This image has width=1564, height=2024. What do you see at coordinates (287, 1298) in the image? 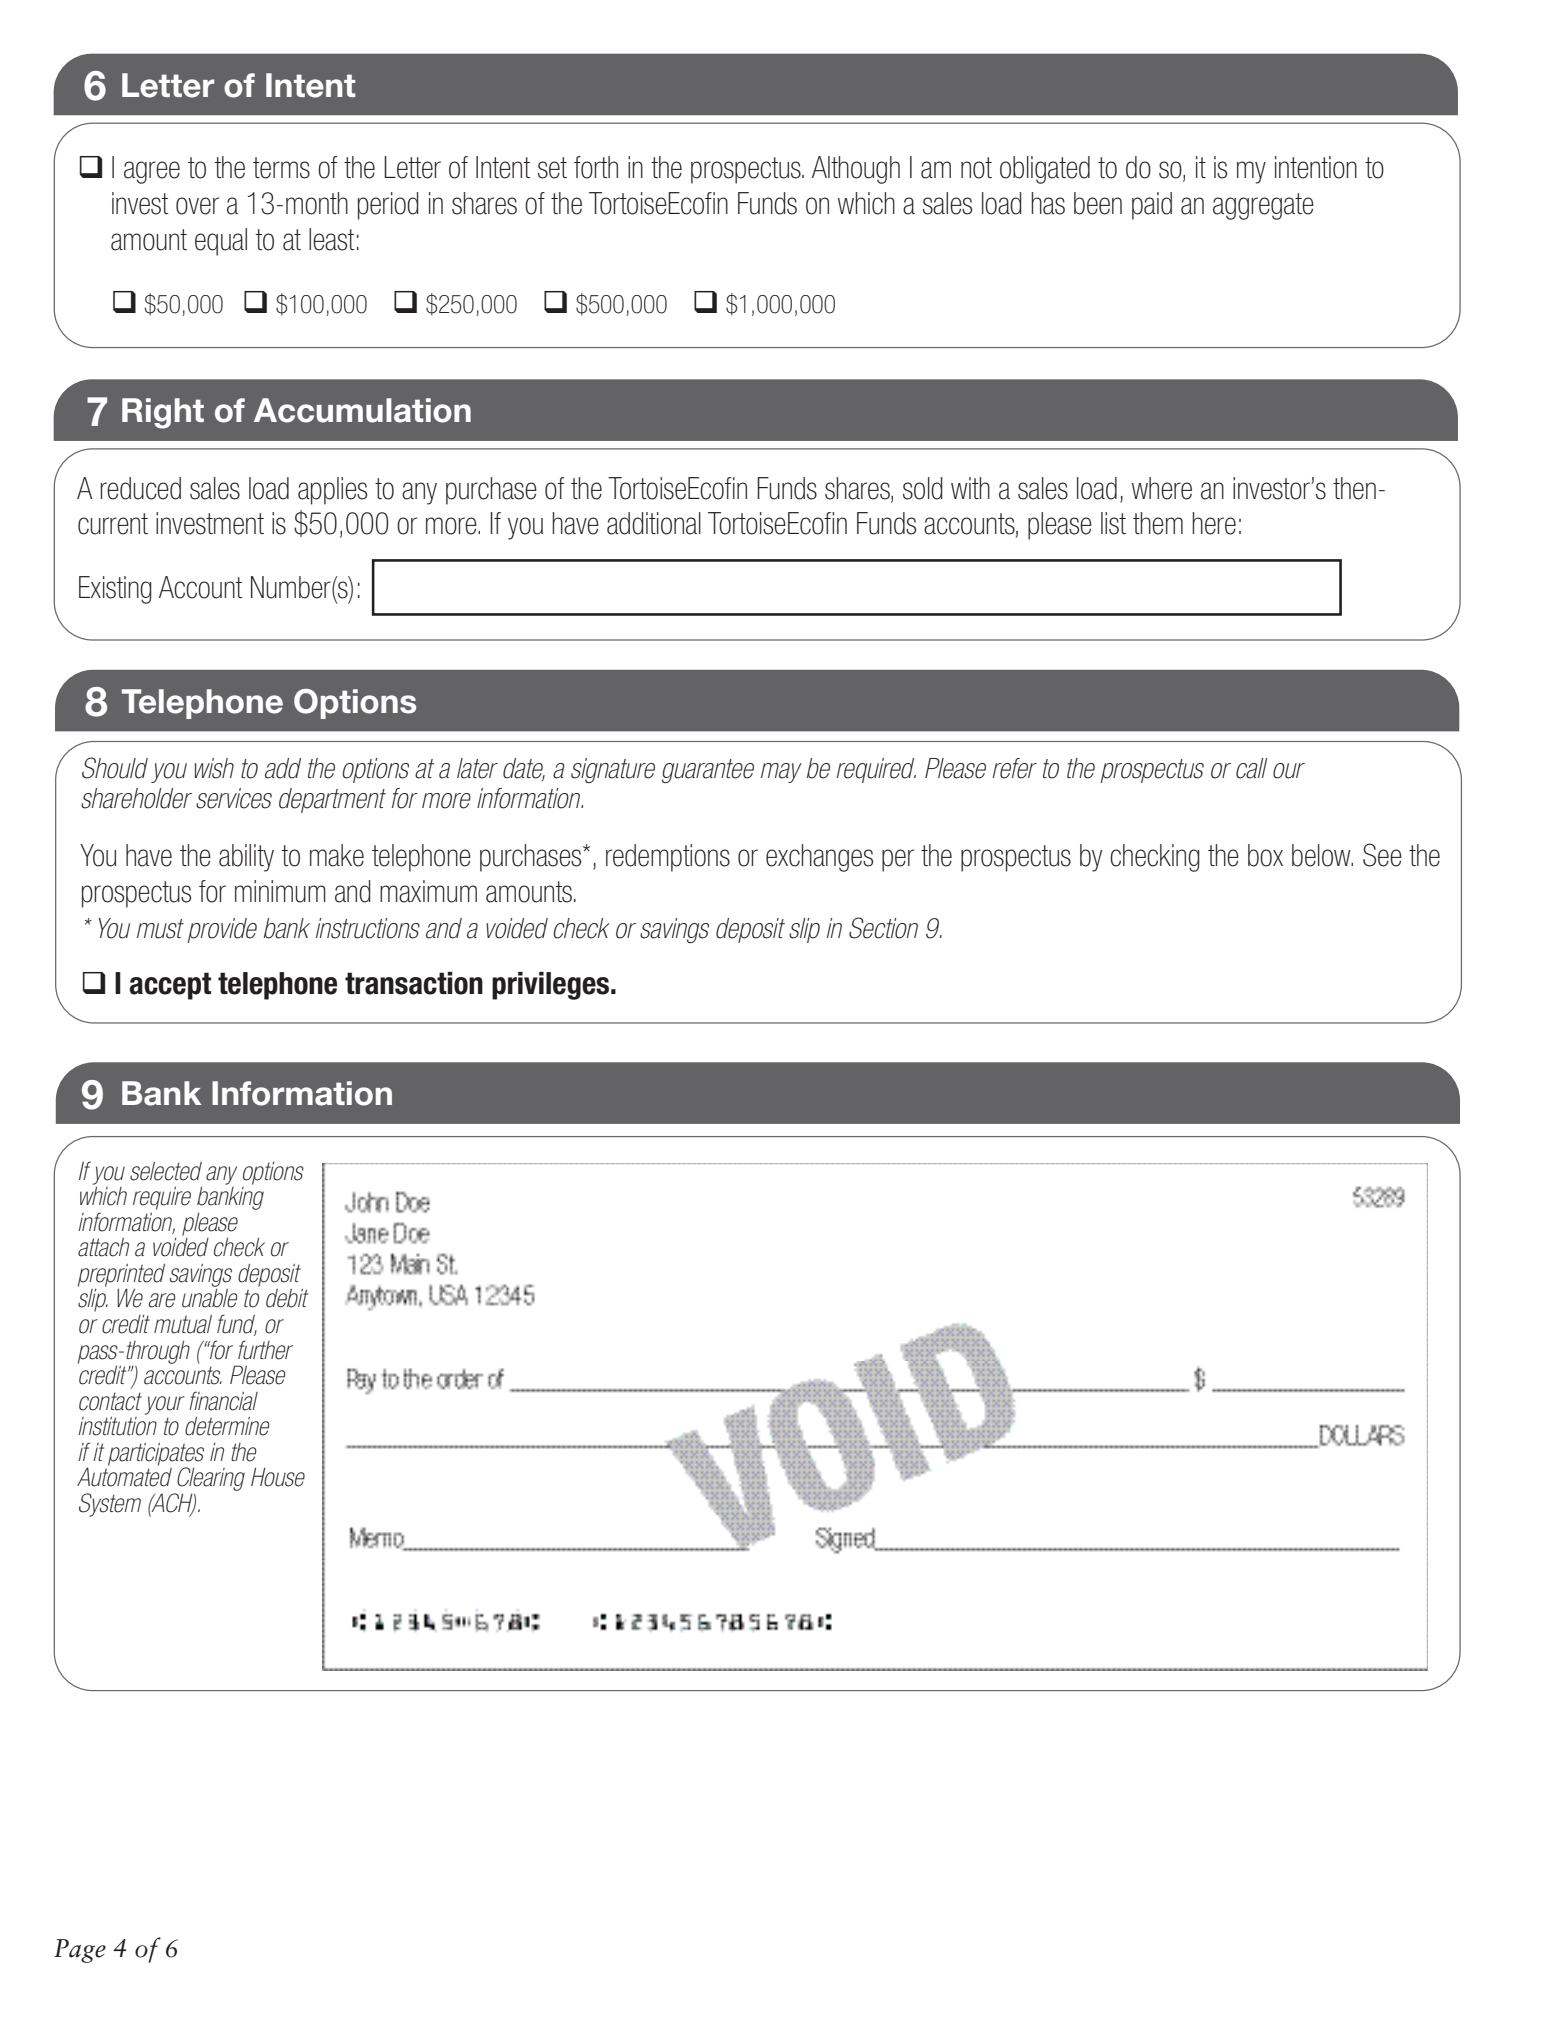
I see `debit` at bounding box center [287, 1298].
